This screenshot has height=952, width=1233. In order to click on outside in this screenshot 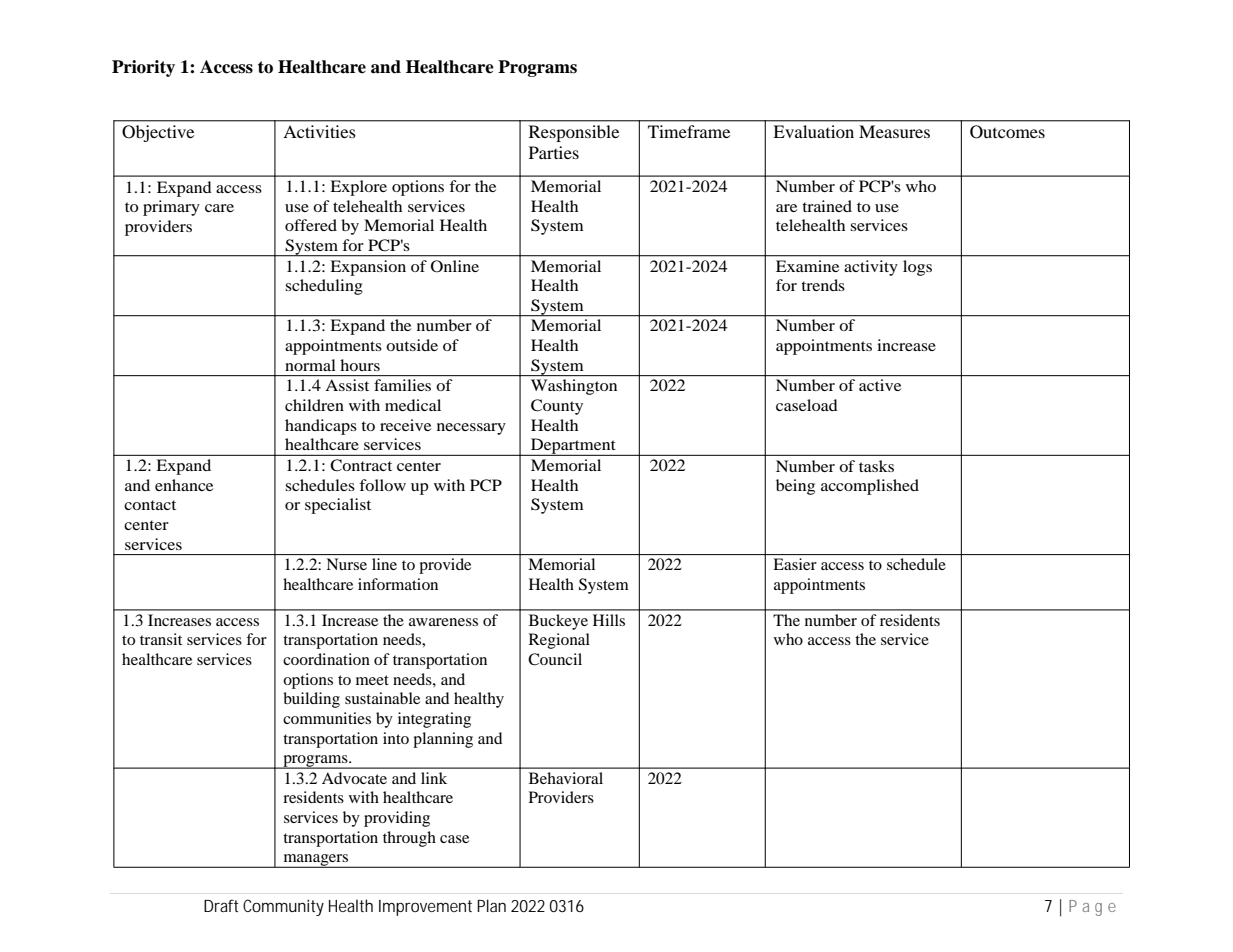, I will do `click(412, 345)`.
